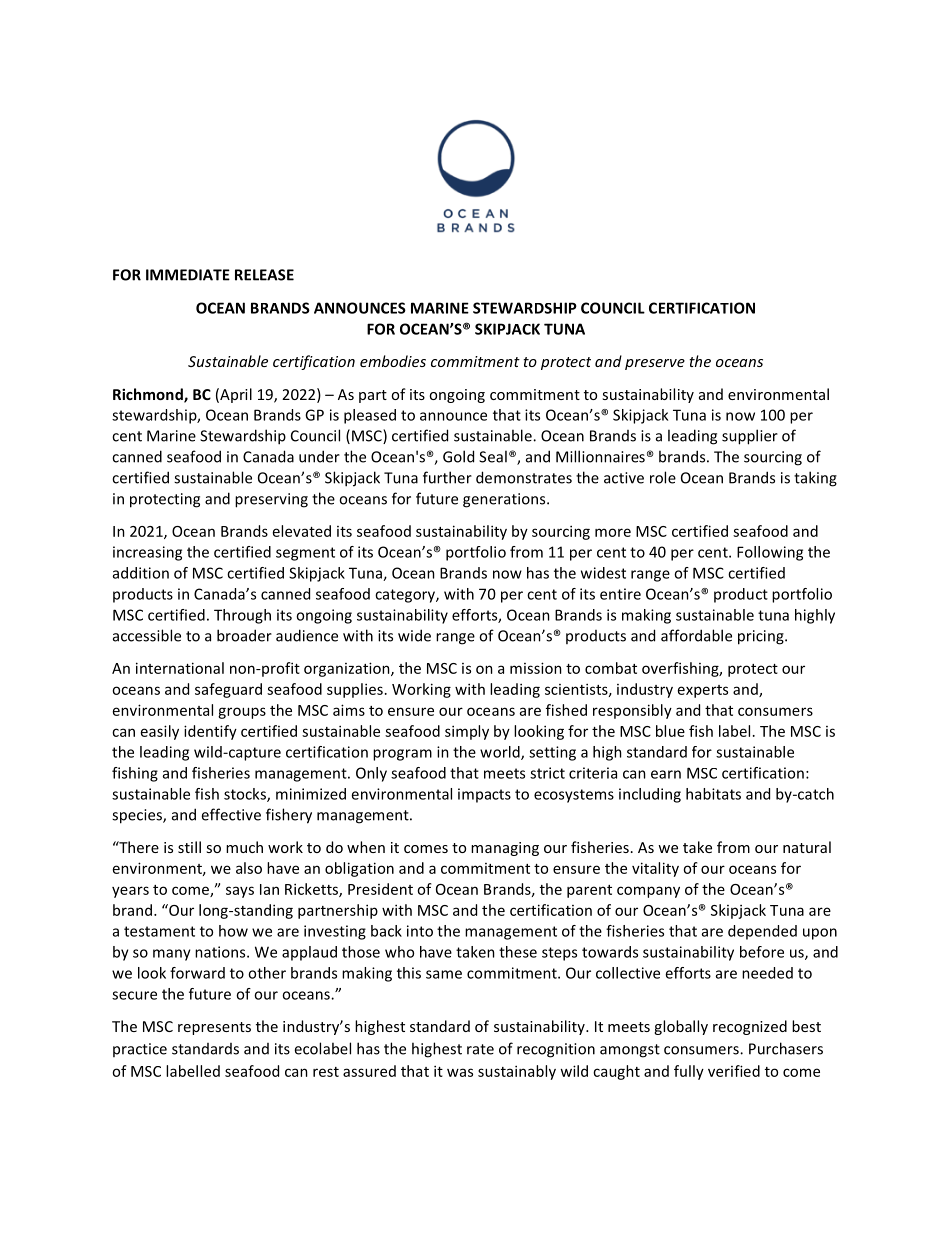 The width and height of the screenshot is (952, 1233). Describe the element at coordinates (807, 847) in the screenshot. I see `natural` at that location.
